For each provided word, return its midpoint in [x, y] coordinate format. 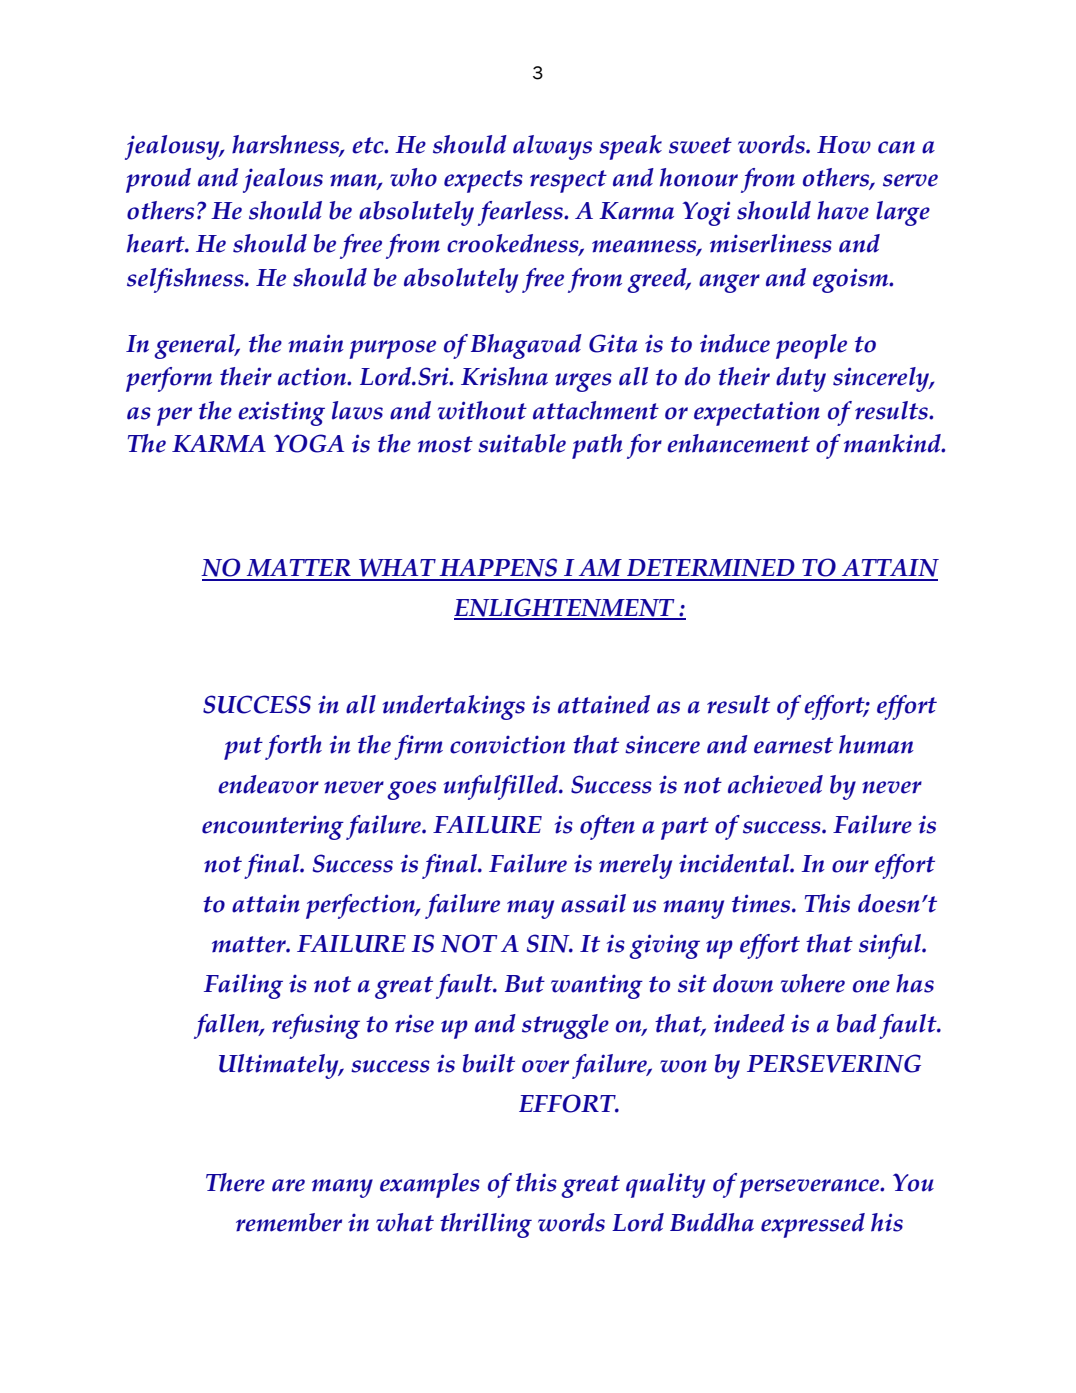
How [844, 145]
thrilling [486, 1225]
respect [568, 181]
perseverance [810, 1188]
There [235, 1182]
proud [158, 180]
